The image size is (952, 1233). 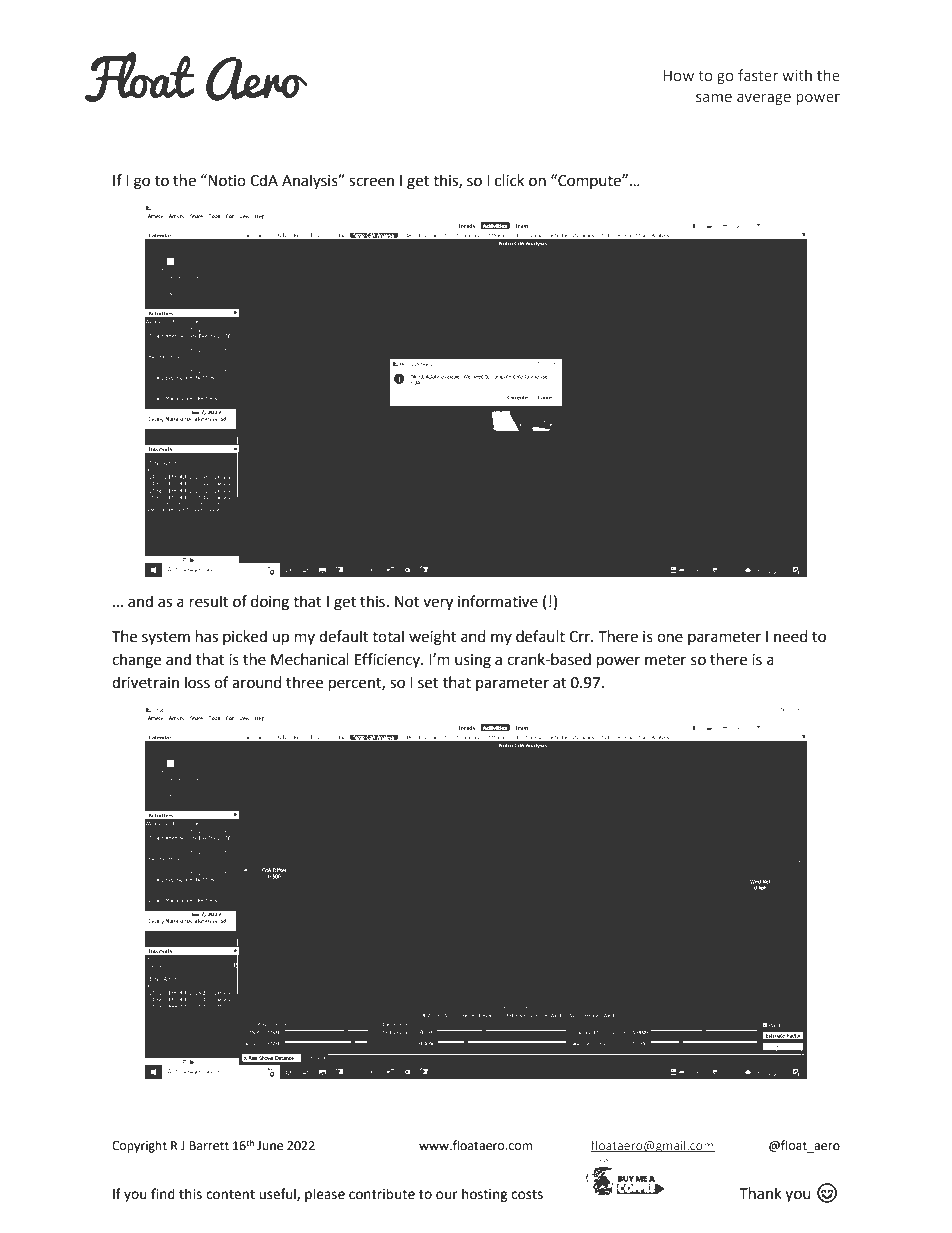 I want to click on one, so click(x=670, y=638).
